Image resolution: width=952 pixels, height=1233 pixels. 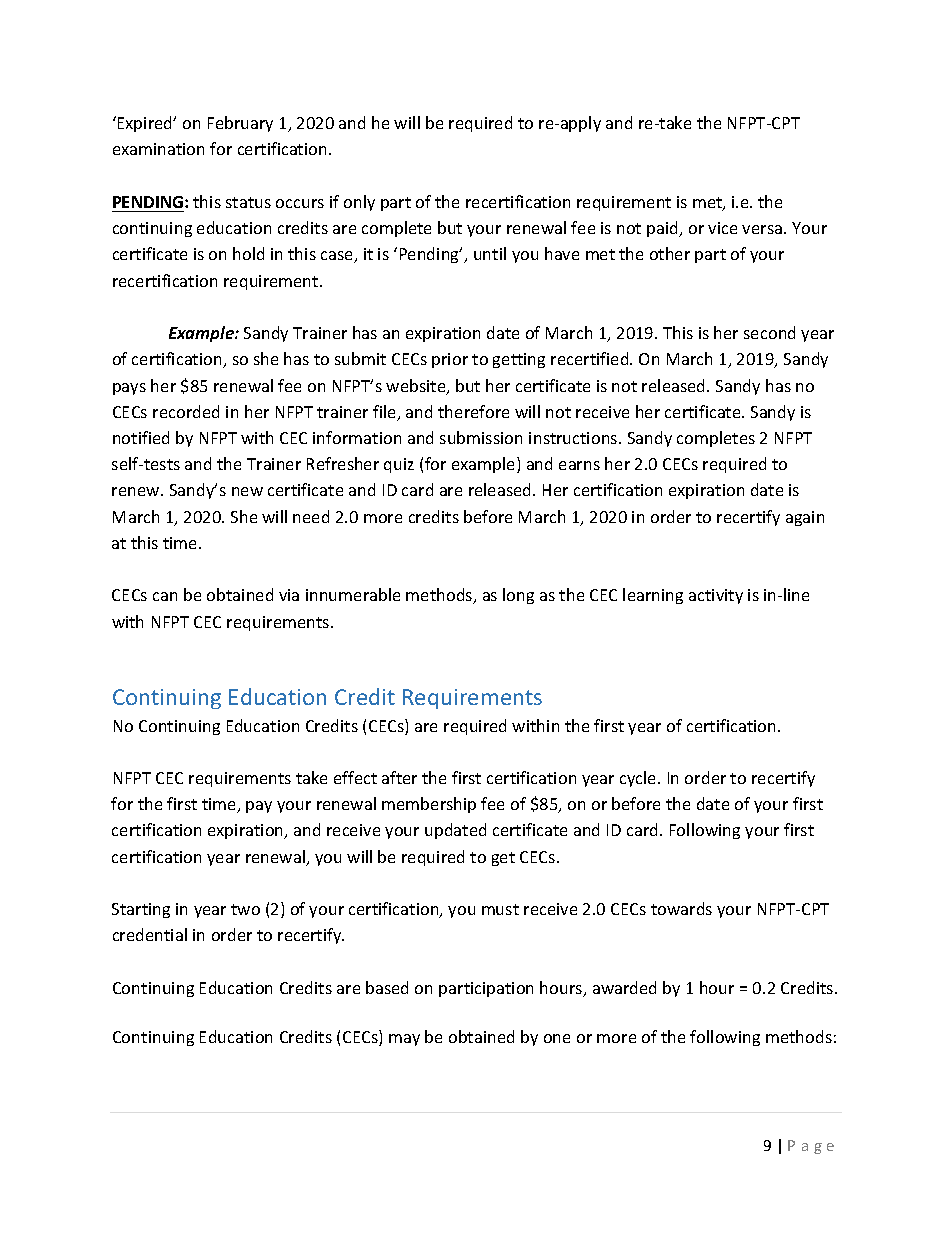 What do you see at coordinates (518, 596) in the screenshot?
I see `long` at bounding box center [518, 596].
